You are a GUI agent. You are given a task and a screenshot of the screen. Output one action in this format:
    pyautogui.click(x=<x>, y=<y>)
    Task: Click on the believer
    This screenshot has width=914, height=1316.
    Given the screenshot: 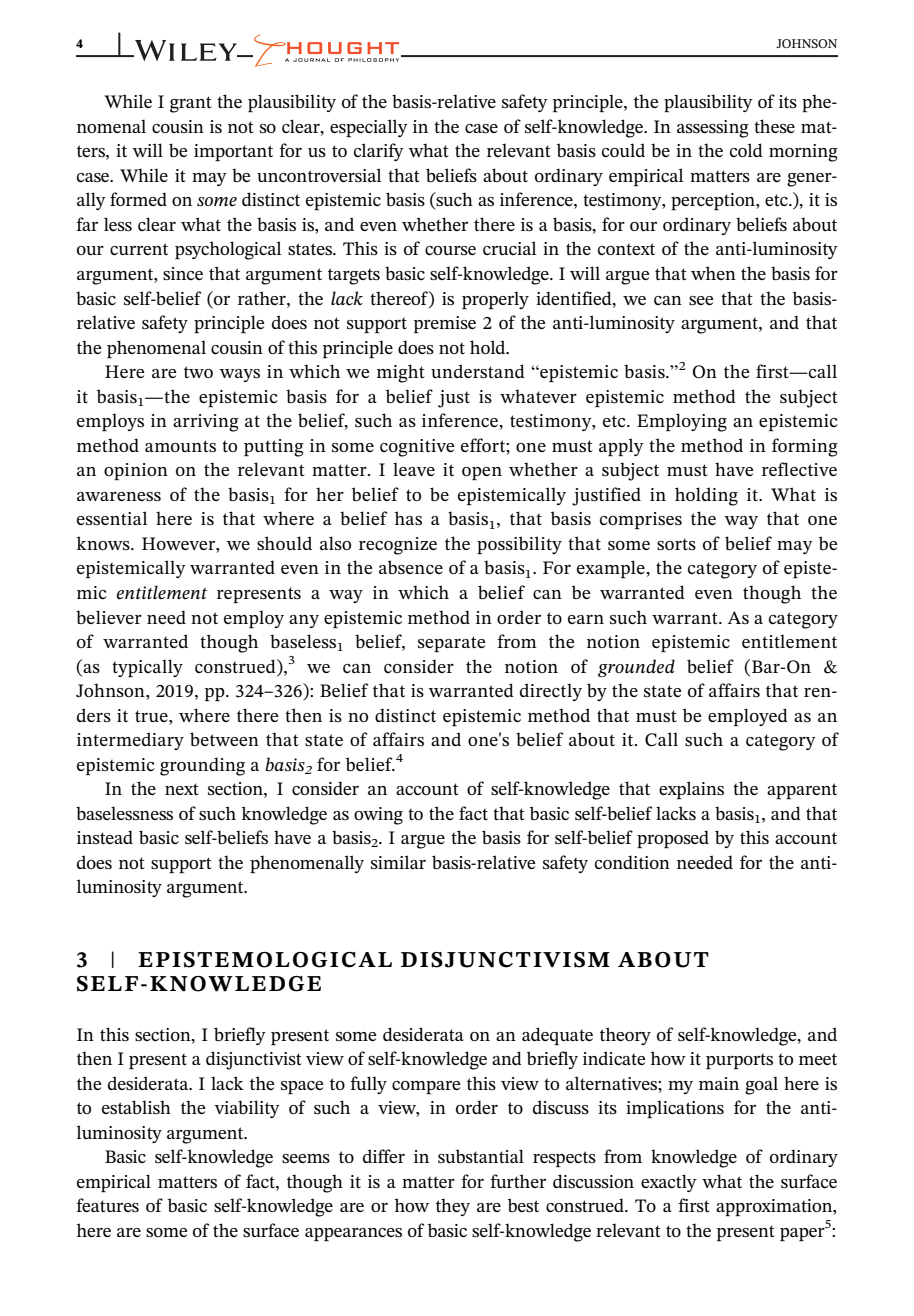 What is the action you would take?
    pyautogui.click(x=109, y=617)
